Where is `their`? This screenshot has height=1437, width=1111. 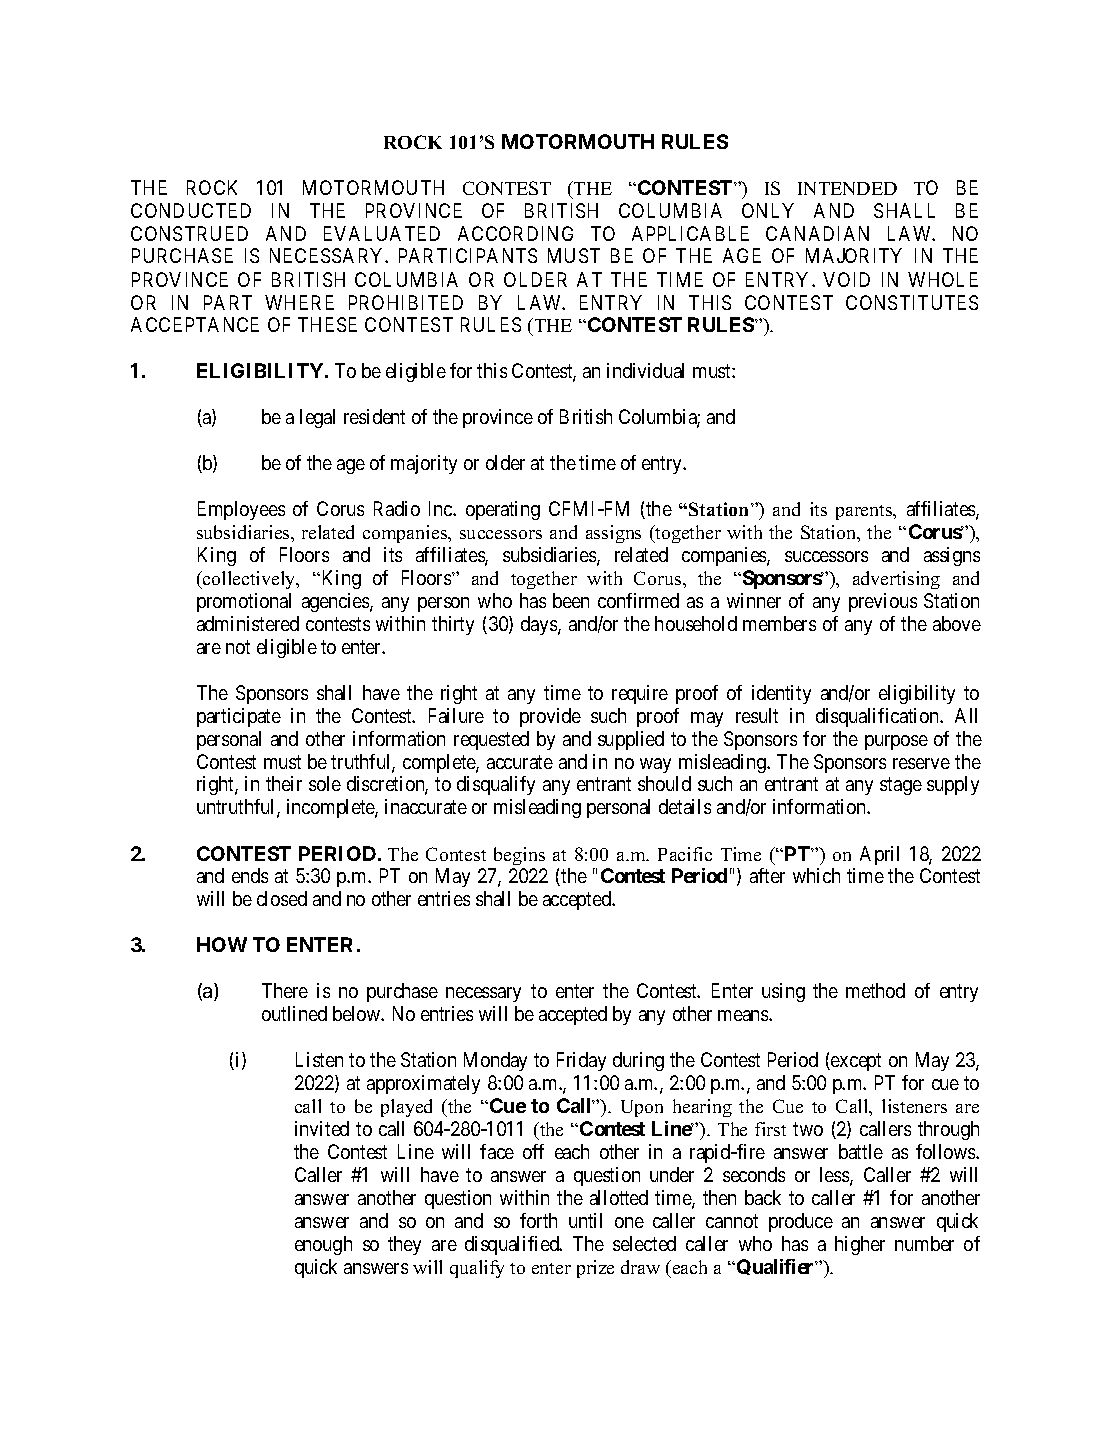 their is located at coordinates (284, 783).
